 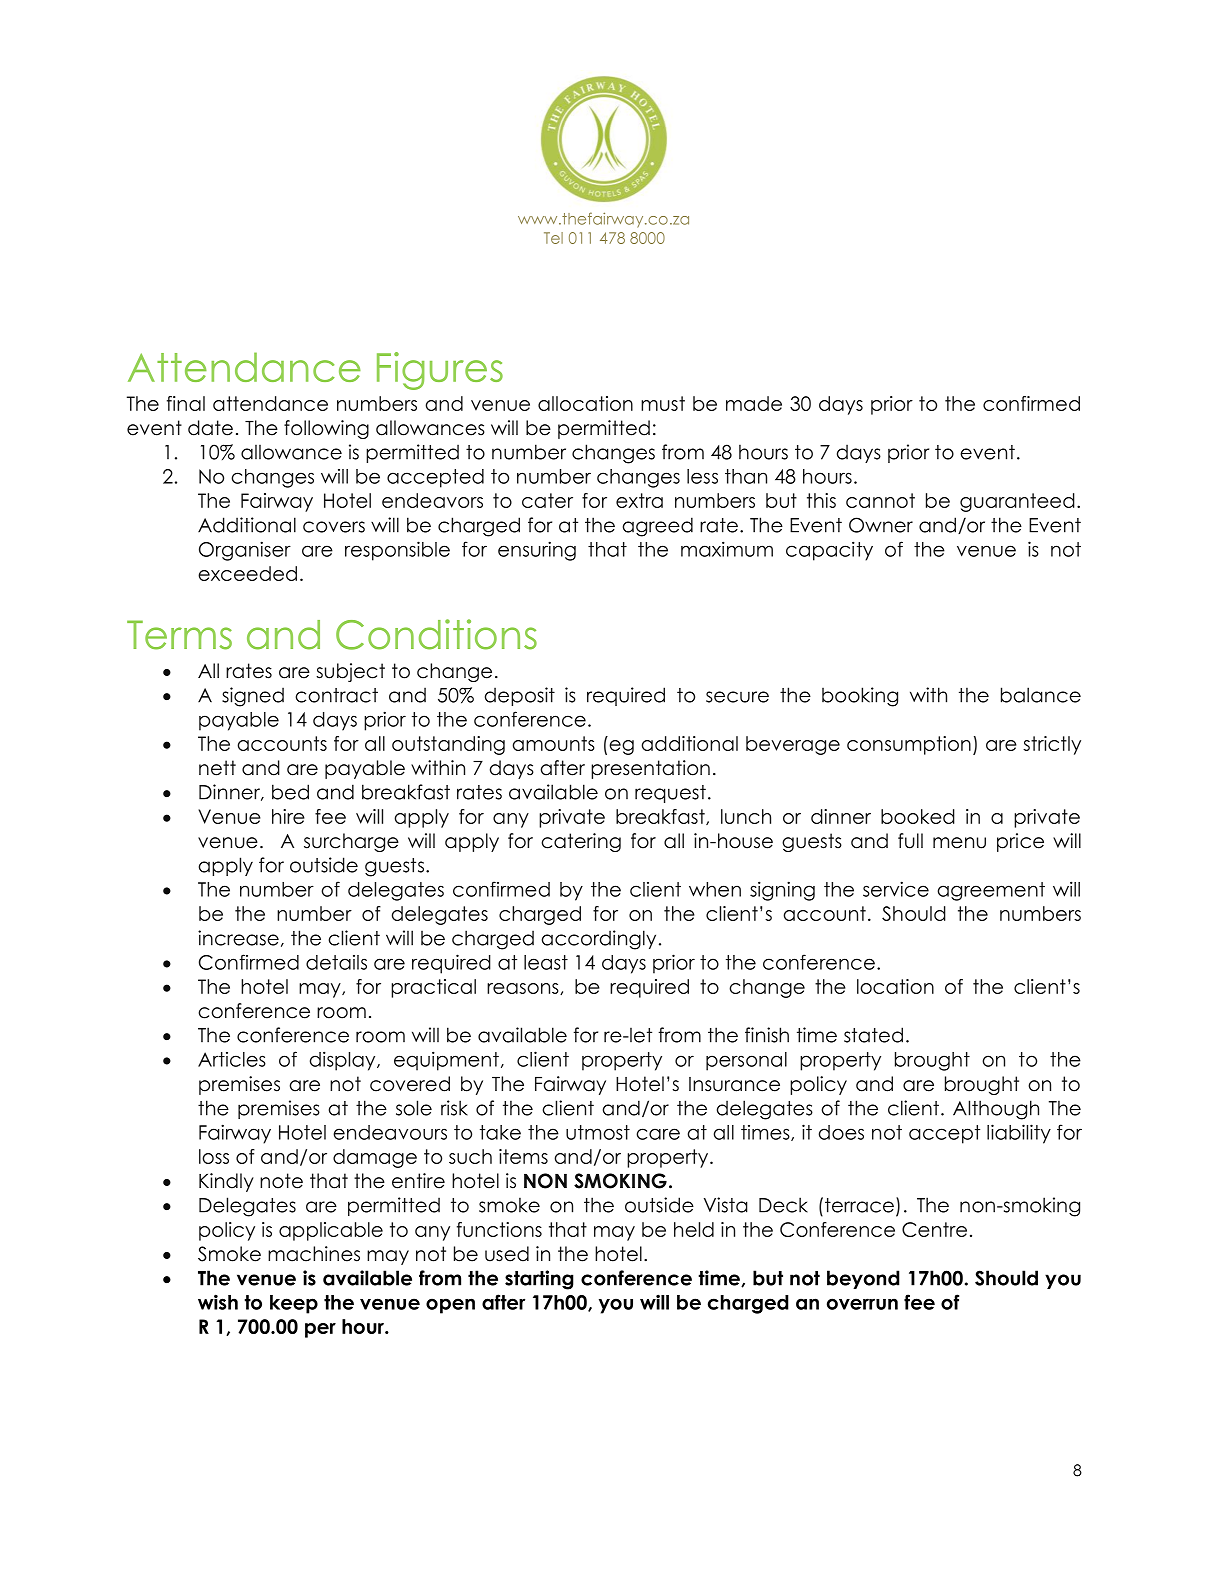 What do you see at coordinates (537, 551) in the document?
I see `ensuring` at bounding box center [537, 551].
